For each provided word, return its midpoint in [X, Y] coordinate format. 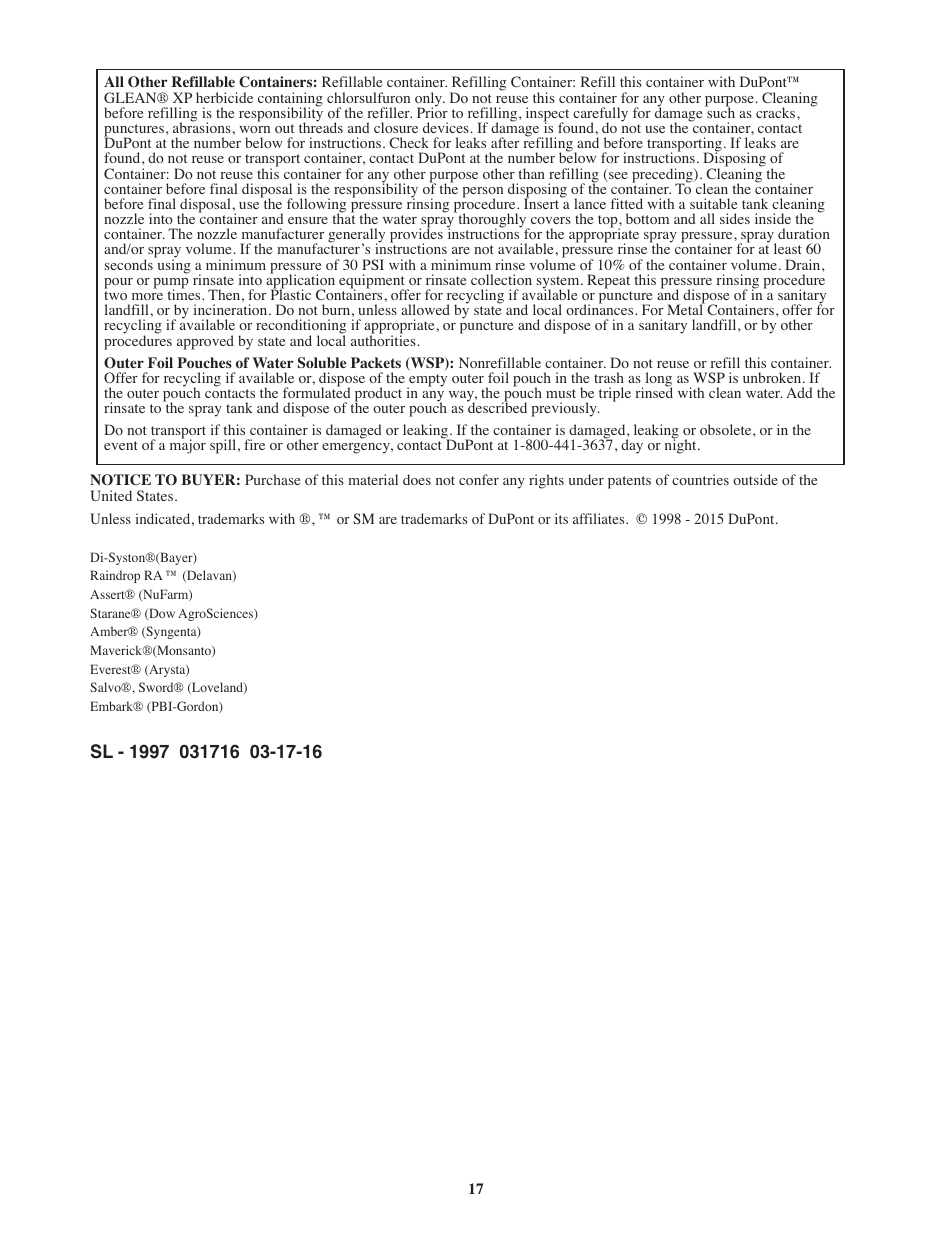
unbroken [773, 377]
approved [205, 342]
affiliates [600, 518]
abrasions [203, 126]
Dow [161, 614]
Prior [432, 111]
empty [427, 381]
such [720, 111]
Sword [157, 687]
